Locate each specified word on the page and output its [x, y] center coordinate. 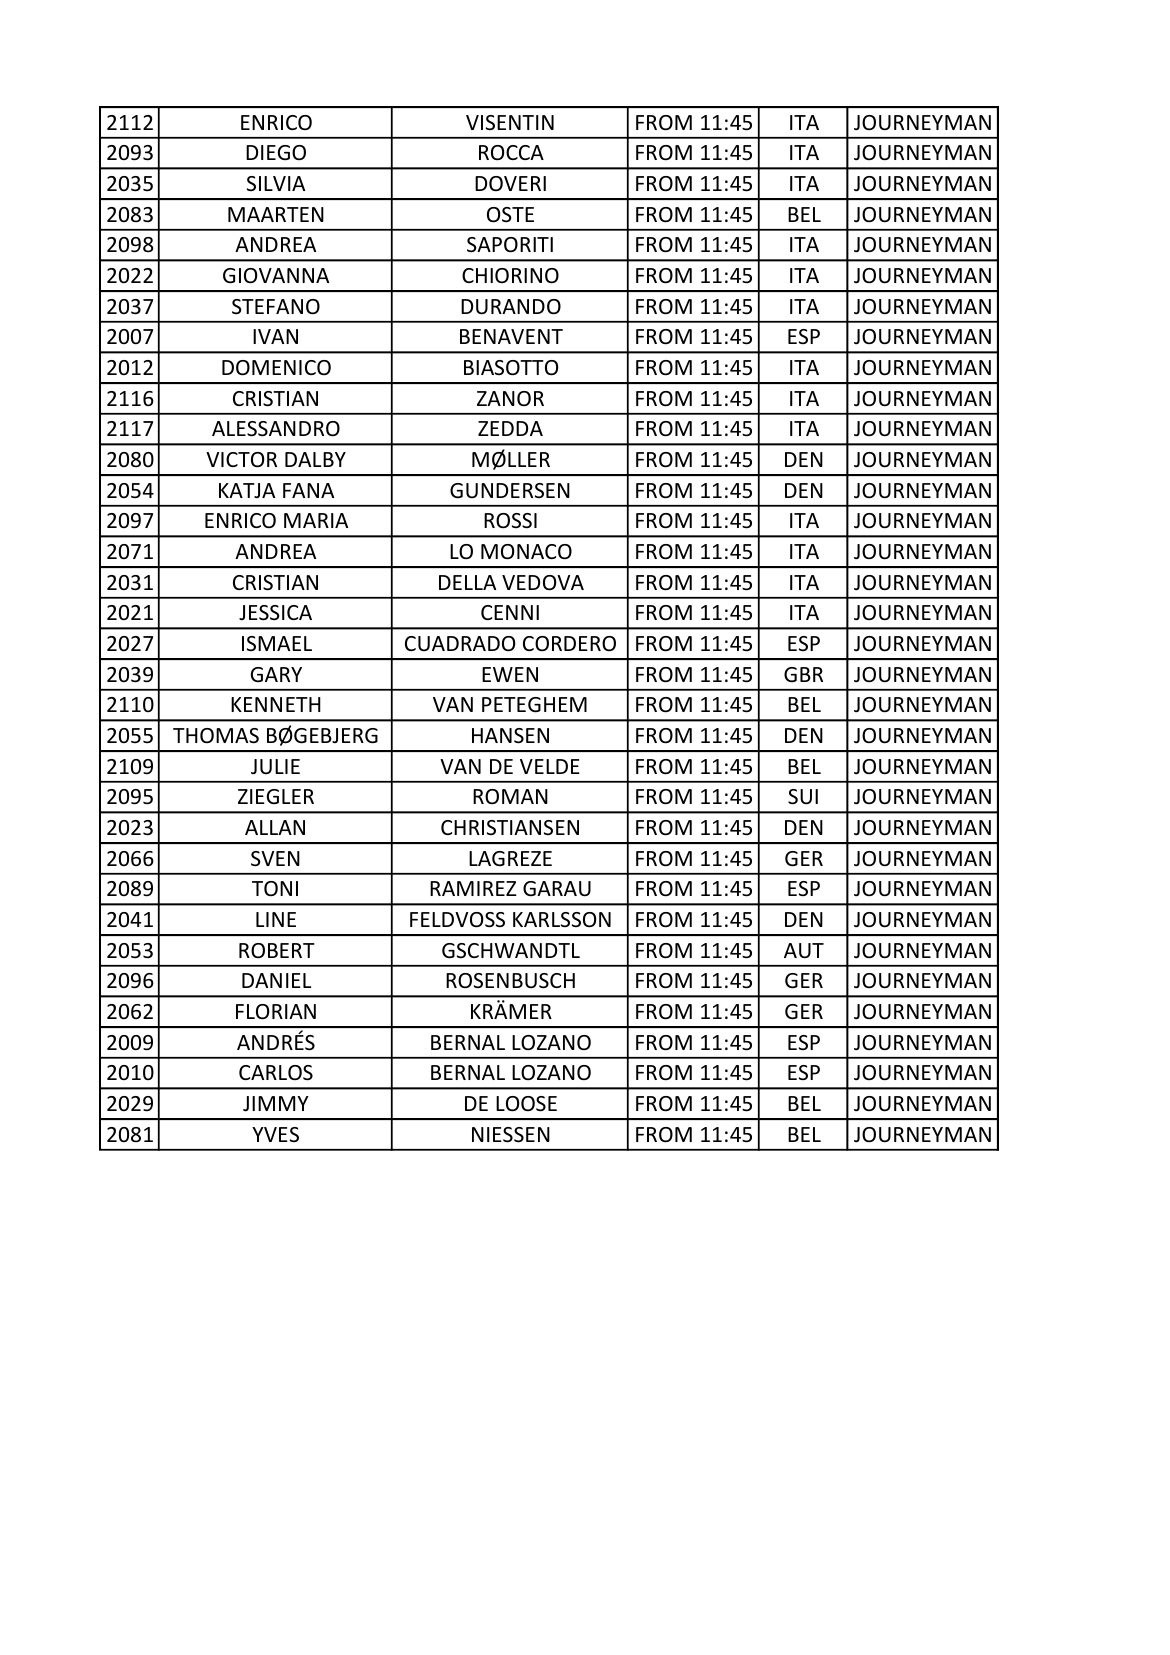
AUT [804, 951]
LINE [276, 919]
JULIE [275, 767]
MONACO [526, 552]
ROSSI [510, 521]
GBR [803, 674]
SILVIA [276, 183]
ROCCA [511, 153]
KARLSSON [562, 920]
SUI [803, 797]
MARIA [316, 520]
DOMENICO [276, 368]
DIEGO [276, 153]
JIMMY [276, 1104]
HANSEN [510, 736]
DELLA [467, 582]
